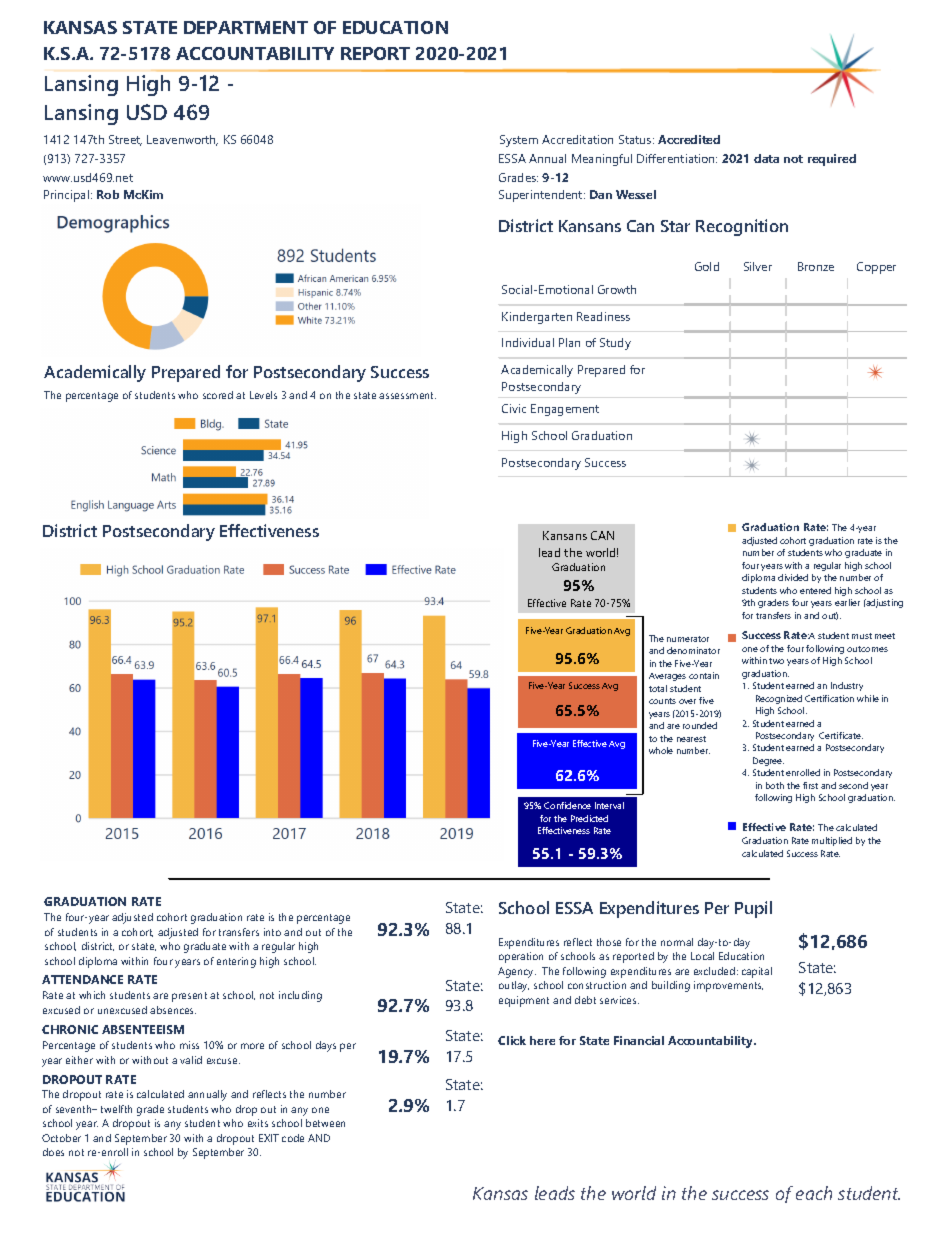  Describe the element at coordinates (775, 785) in the document. I see `both` at that location.
